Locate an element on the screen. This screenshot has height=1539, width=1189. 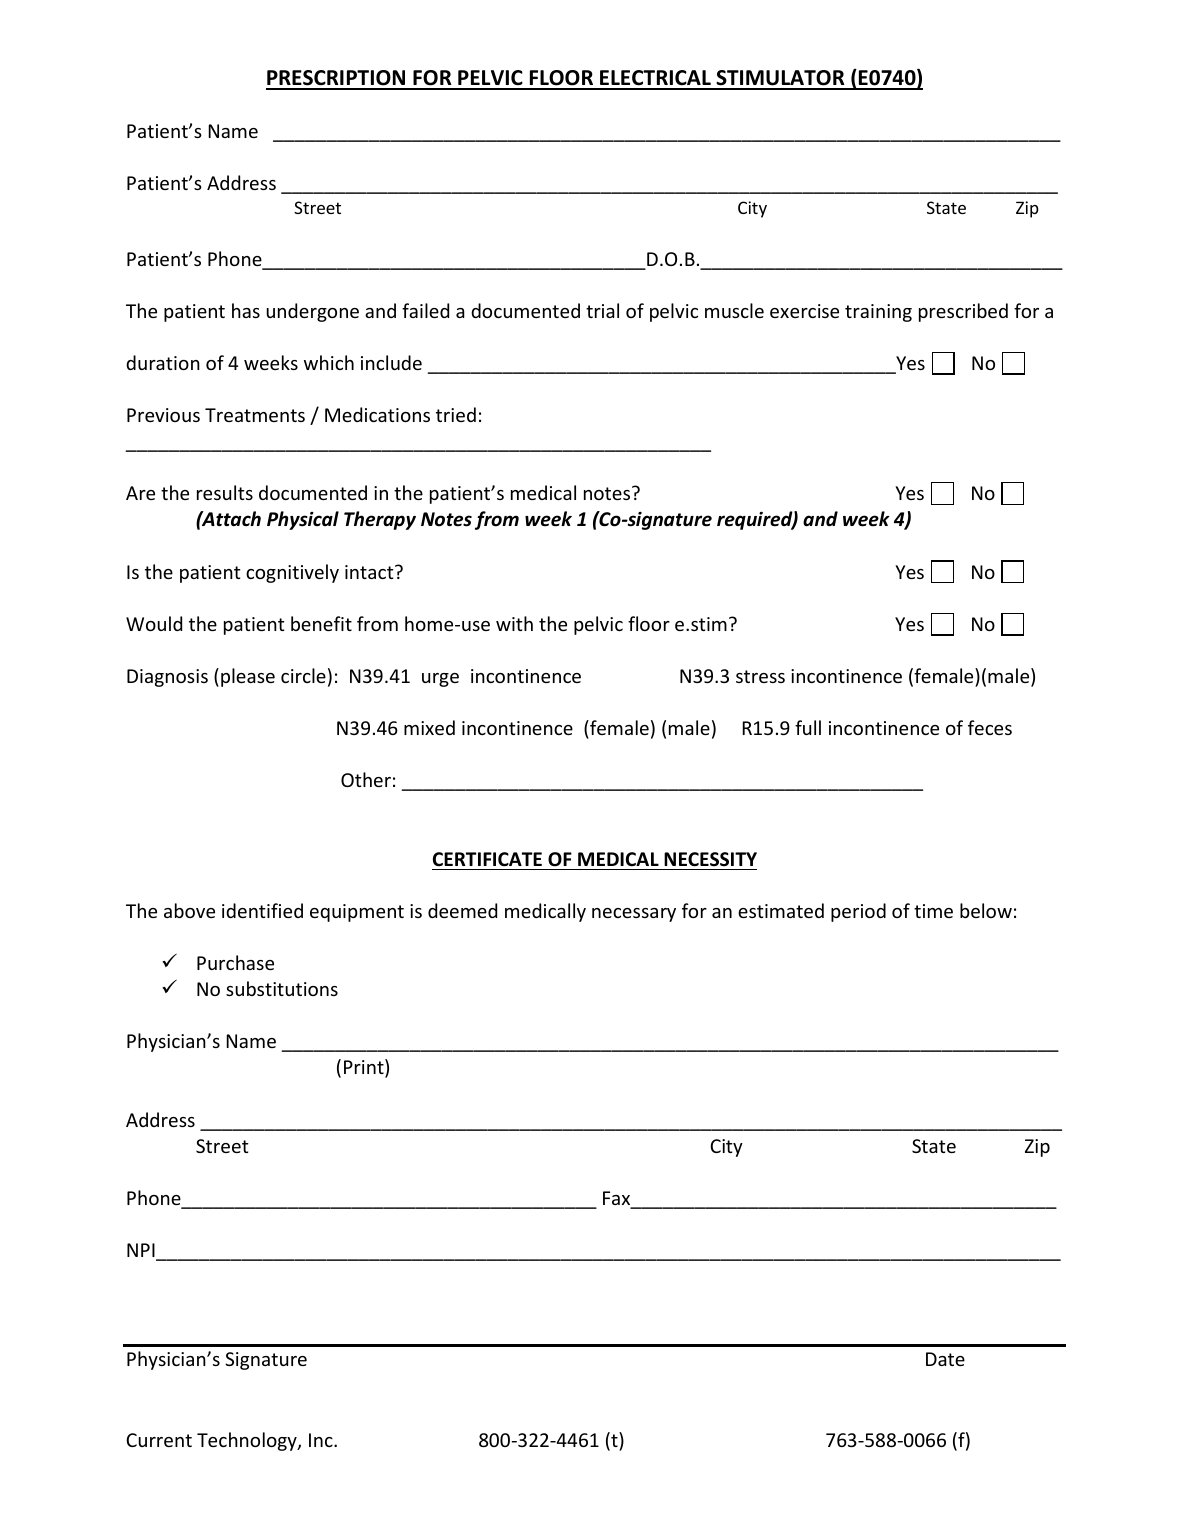
stress is located at coordinates (760, 676).
